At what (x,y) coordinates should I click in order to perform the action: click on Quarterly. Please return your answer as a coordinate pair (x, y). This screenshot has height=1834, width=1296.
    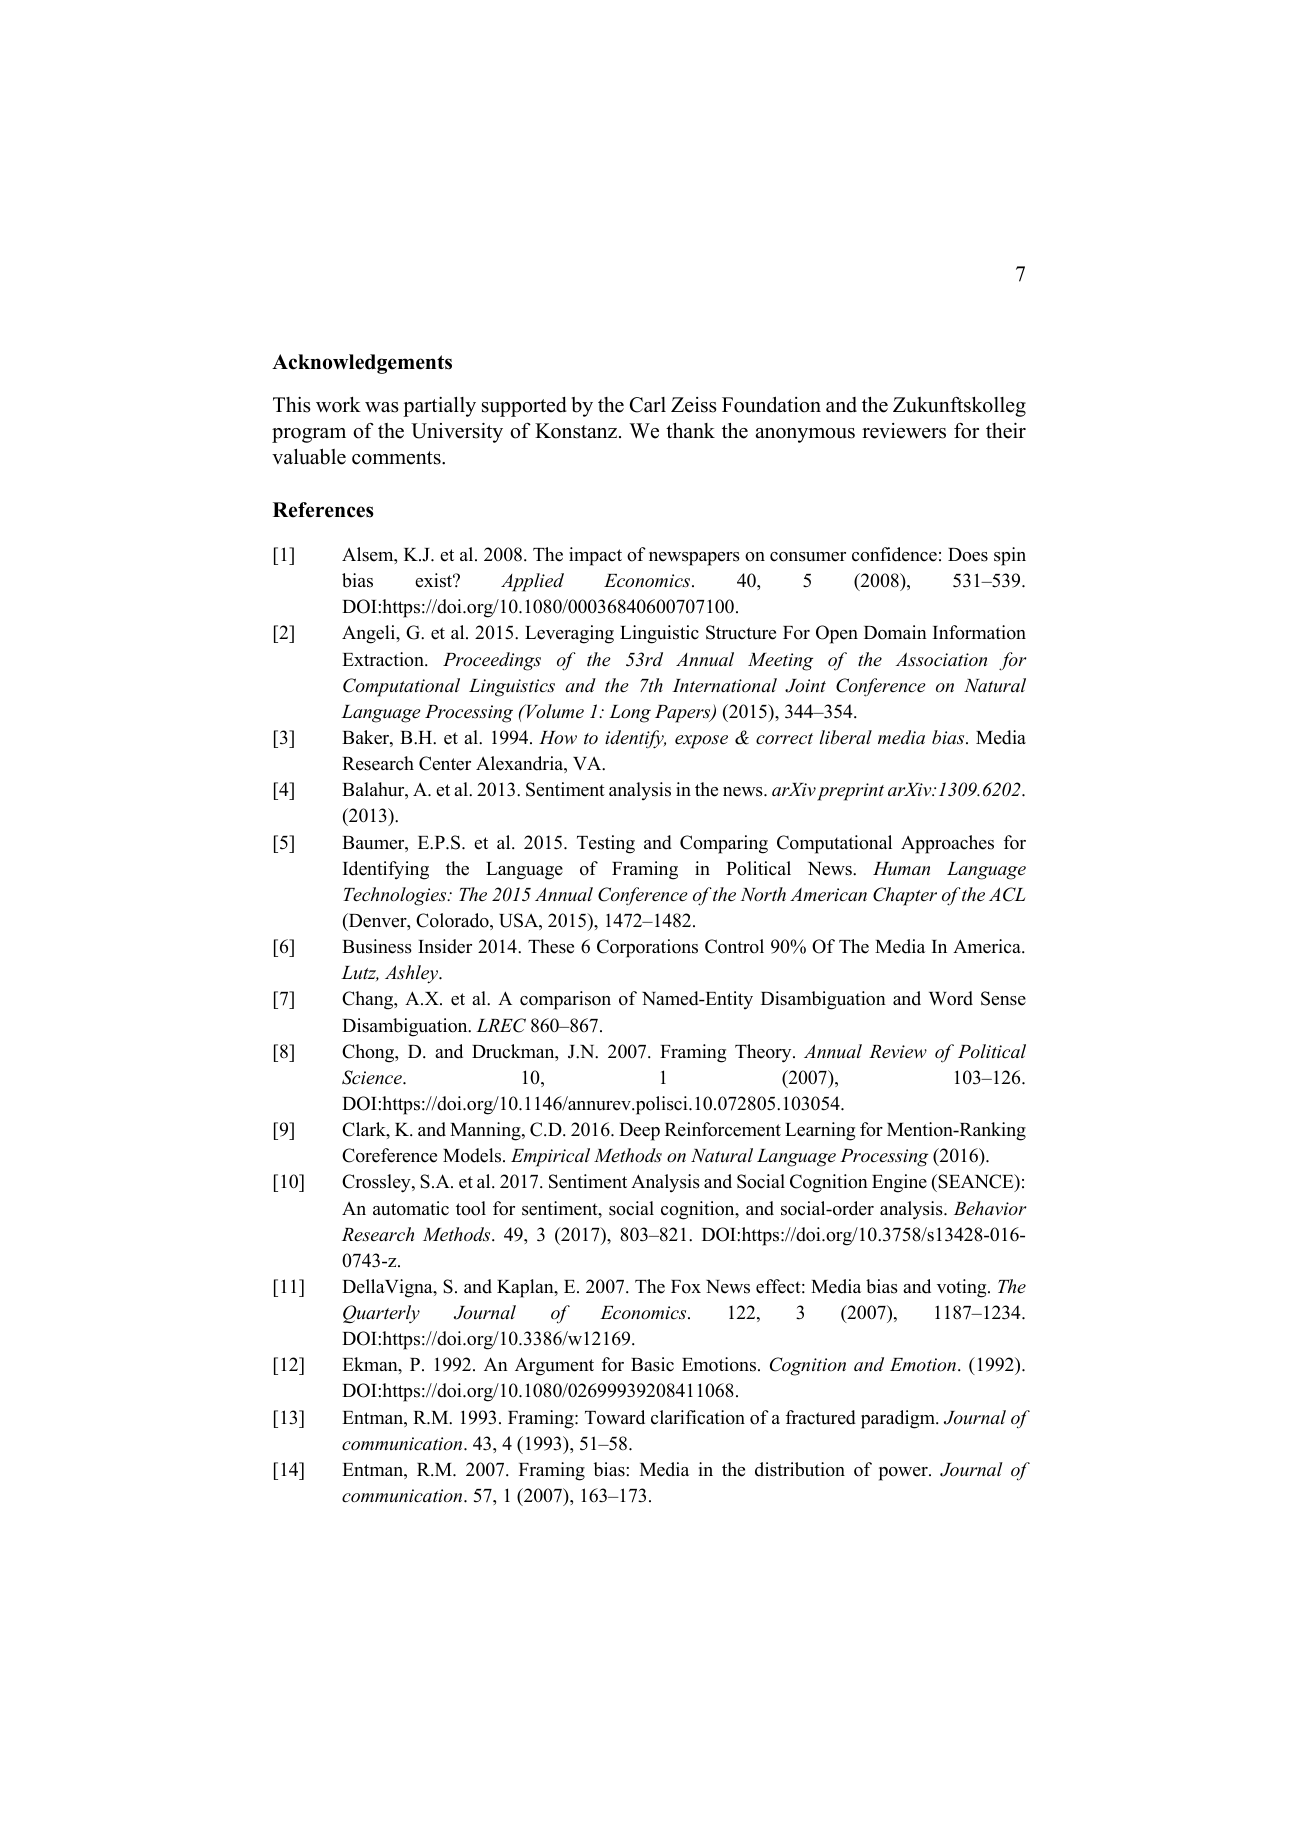
    Looking at the image, I should click on (381, 1314).
